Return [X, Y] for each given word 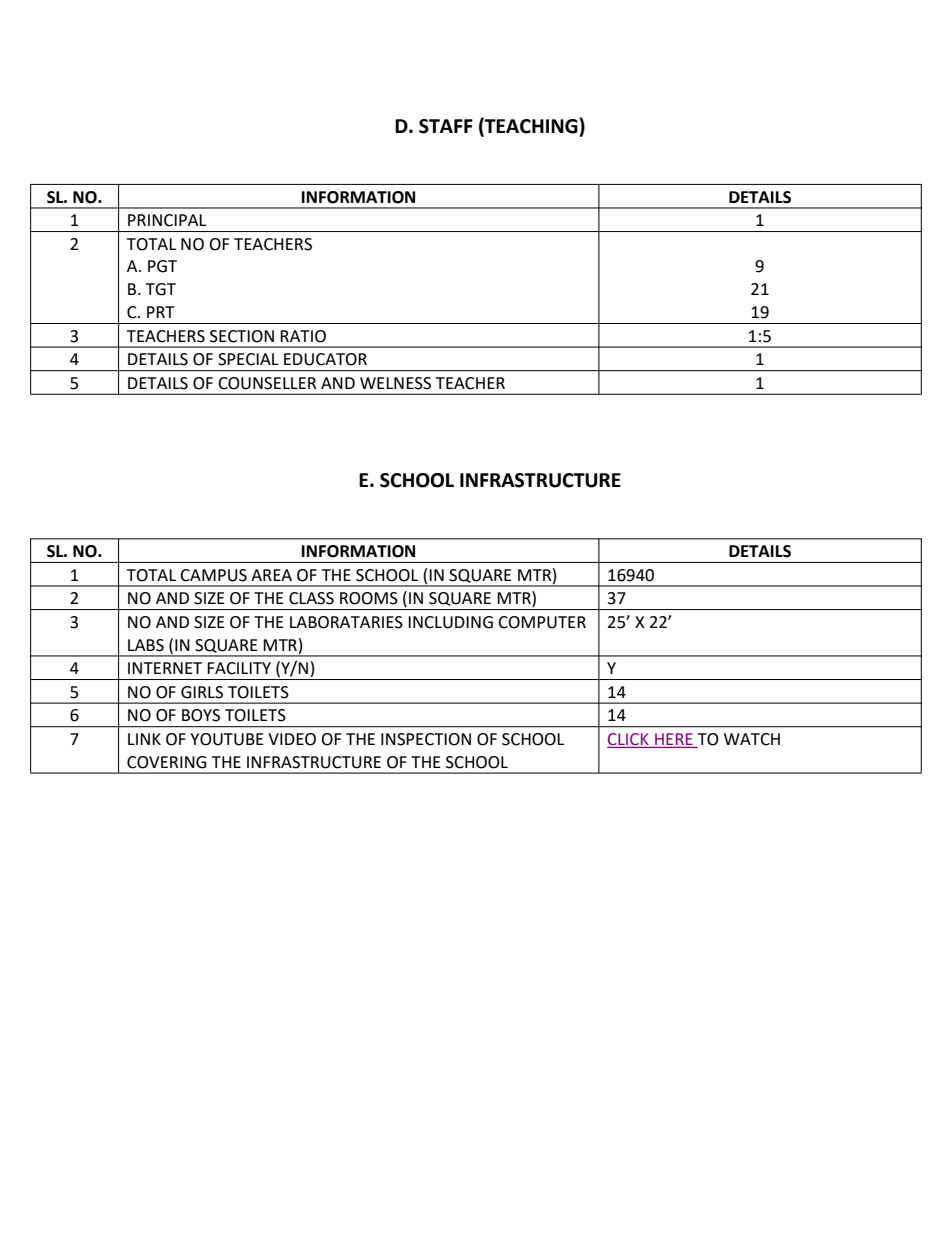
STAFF [446, 126]
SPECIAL [248, 359]
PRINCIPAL [167, 220]
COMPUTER [542, 622]
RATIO [303, 336]
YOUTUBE [227, 739]
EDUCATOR [325, 359]
